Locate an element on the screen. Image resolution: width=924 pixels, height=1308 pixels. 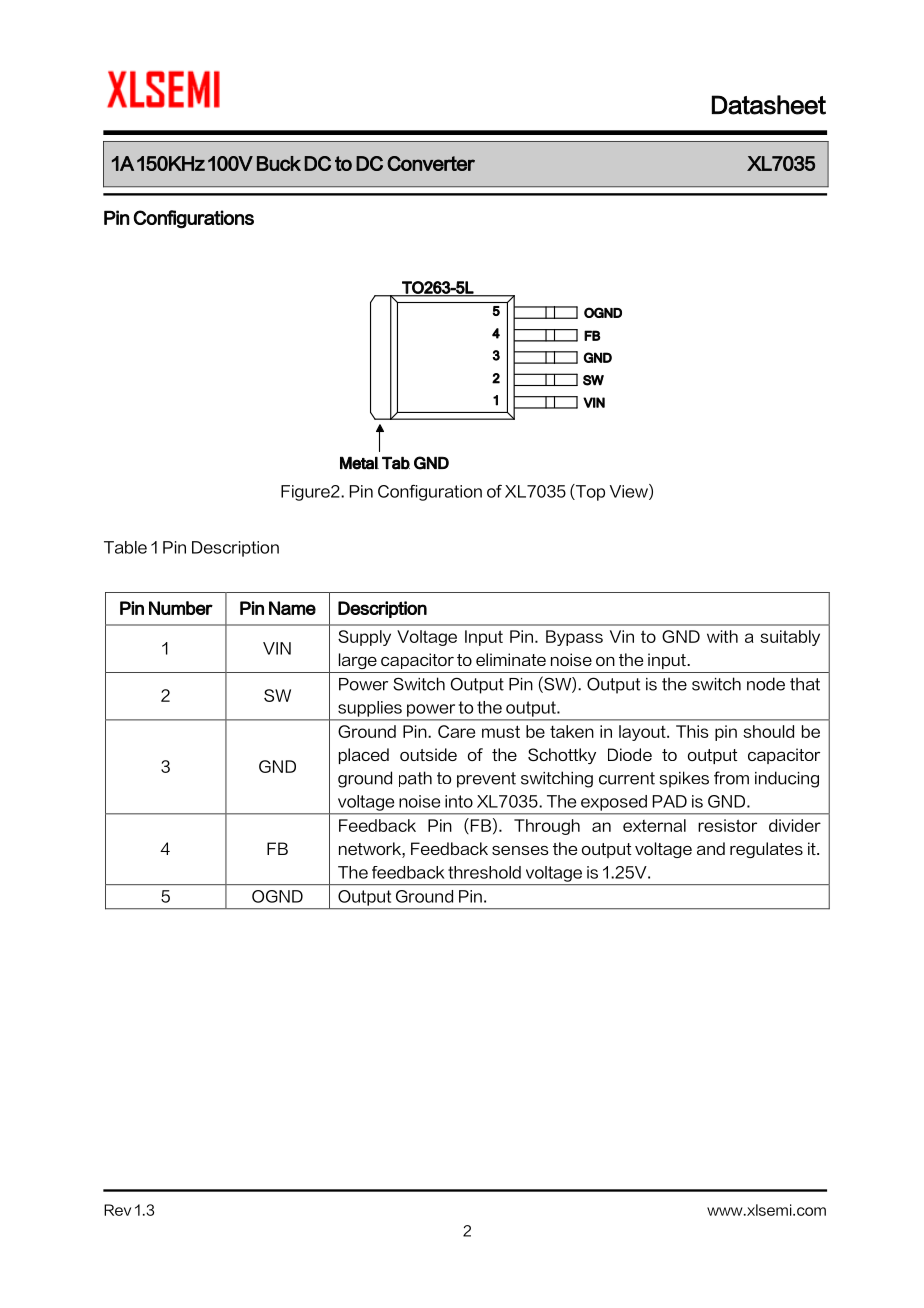
placed is located at coordinates (364, 756).
